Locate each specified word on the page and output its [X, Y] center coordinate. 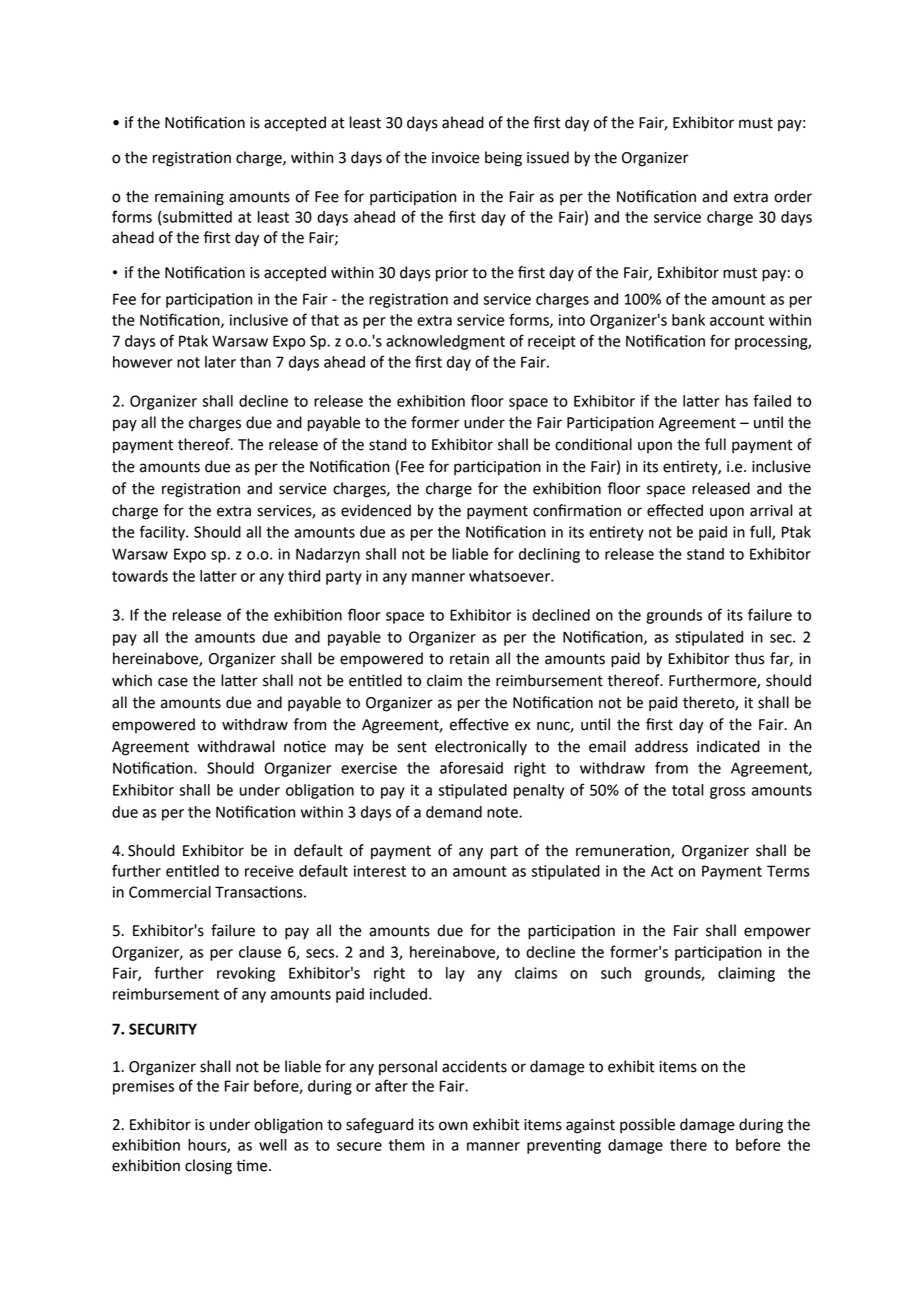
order [793, 196]
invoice [456, 158]
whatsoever [510, 576]
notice [305, 746]
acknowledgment [445, 342]
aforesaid [471, 767]
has [737, 401]
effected [675, 510]
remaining [189, 198]
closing [208, 1167]
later [220, 362]
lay [455, 974]
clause [260, 952]
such [616, 973]
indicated [728, 746]
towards [140, 576]
